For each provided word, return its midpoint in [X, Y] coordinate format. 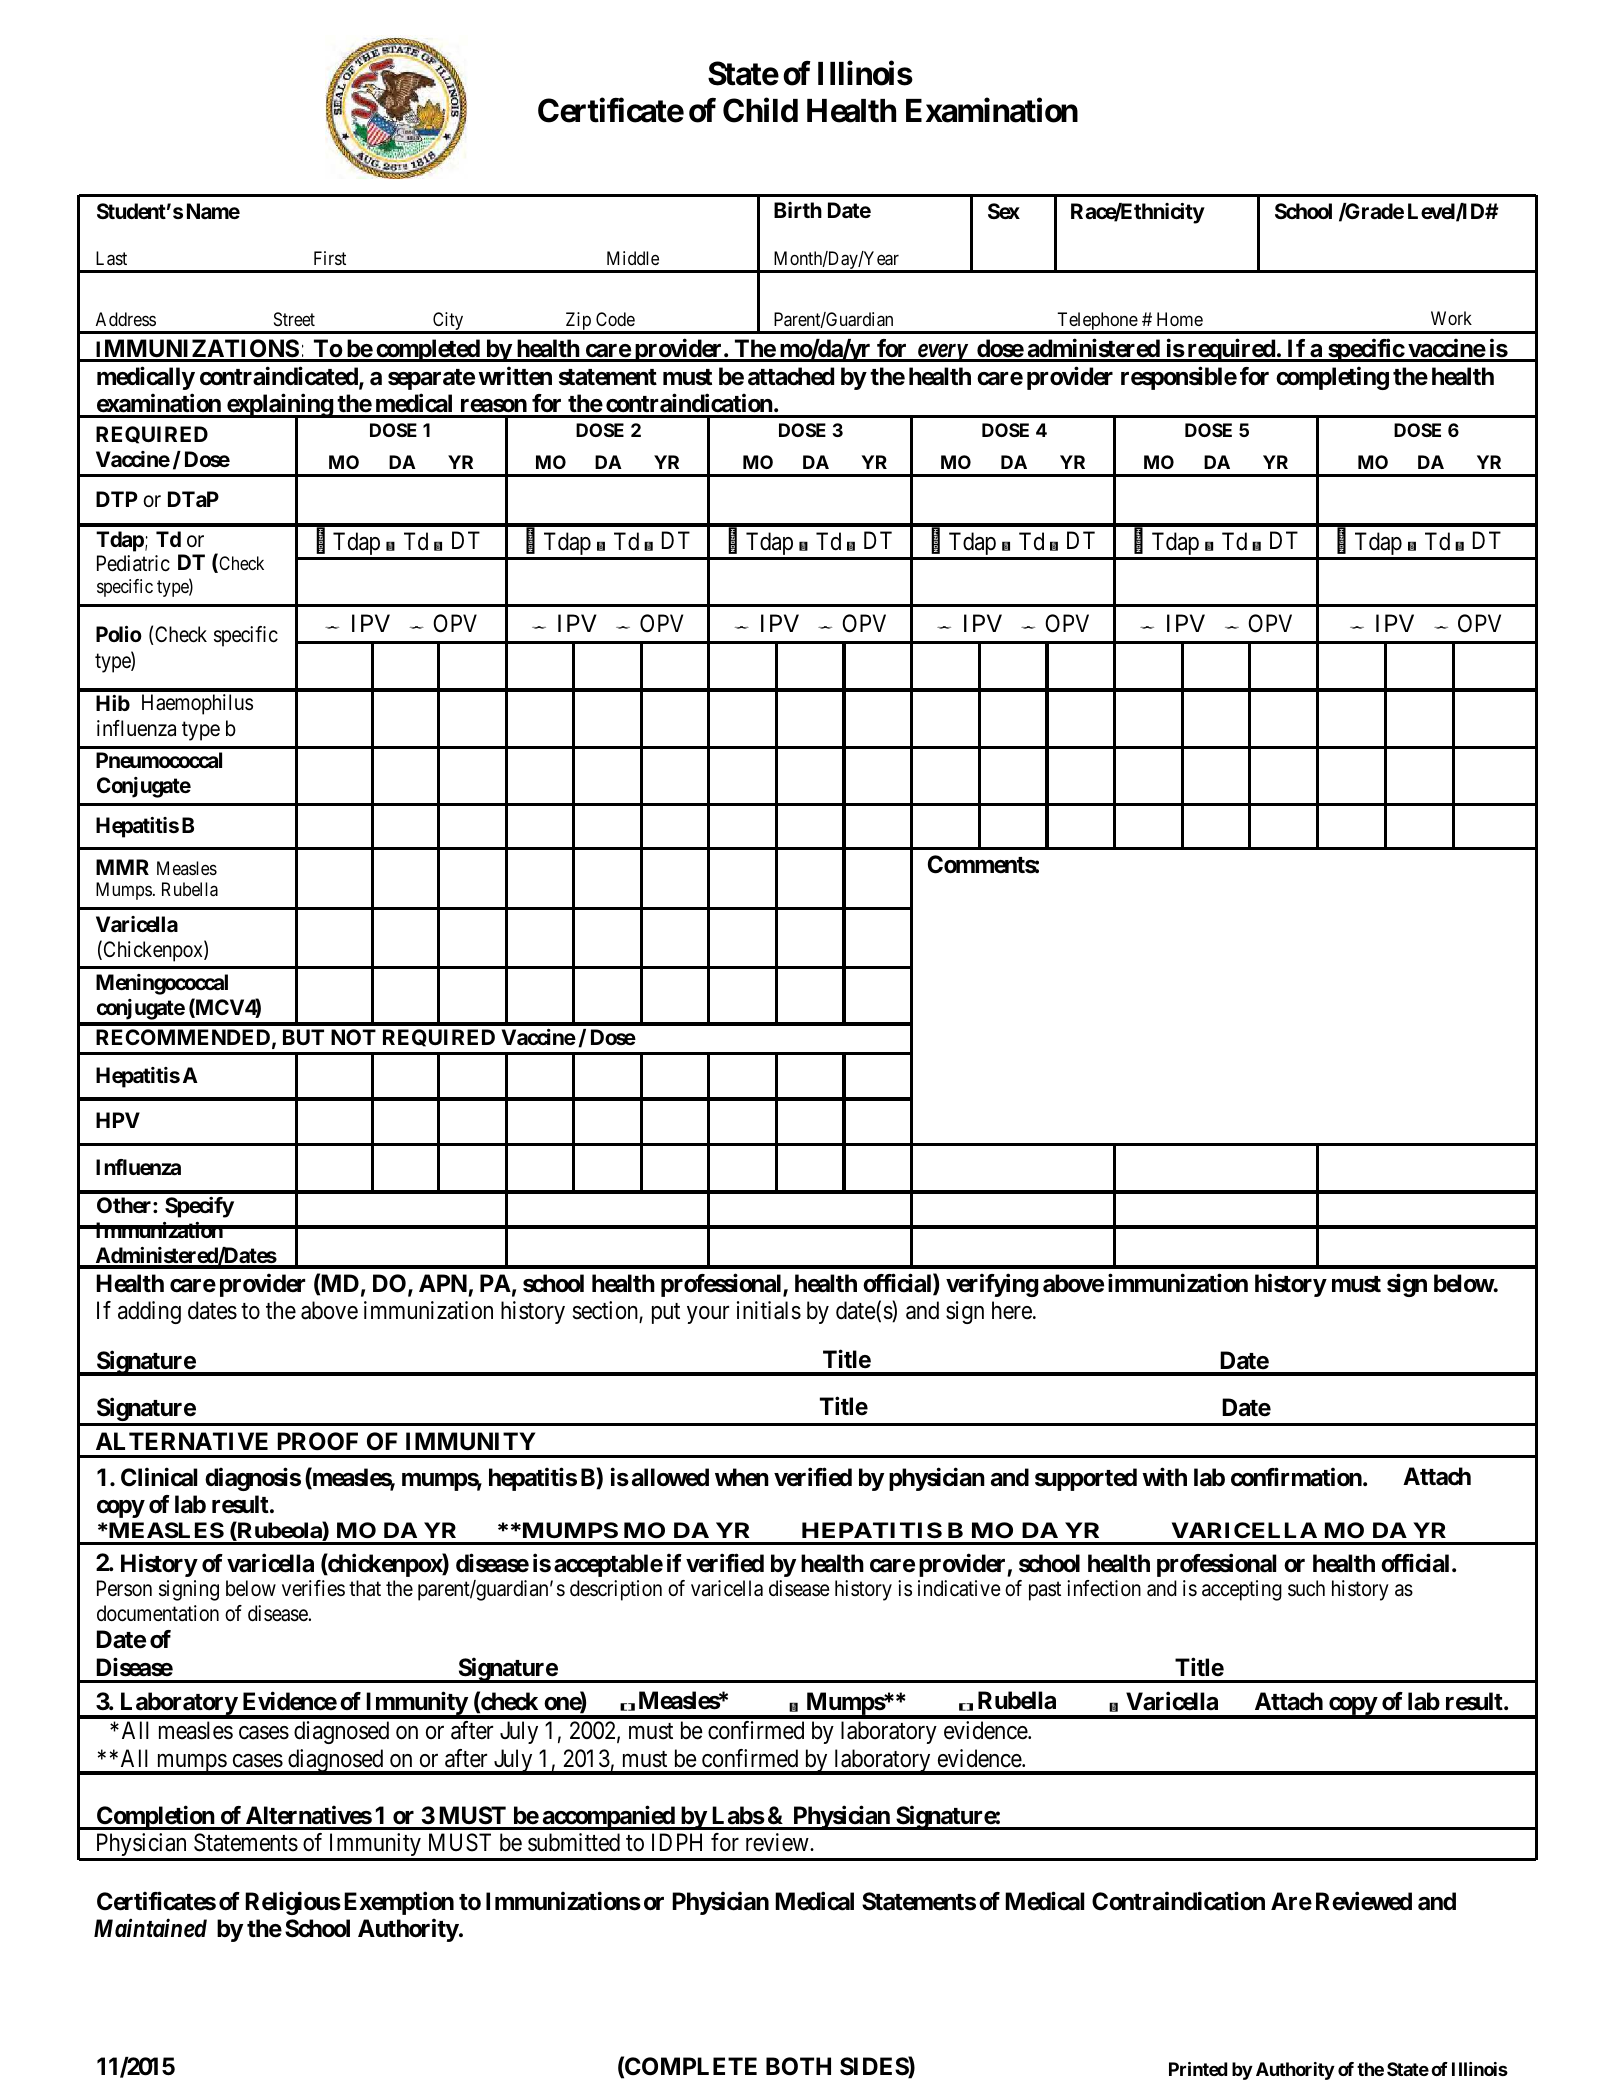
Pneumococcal [159, 760]
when [742, 1477]
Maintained [150, 1928]
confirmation [1296, 1477]
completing [1332, 378]
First [330, 258]
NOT [353, 1037]
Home [1180, 319]
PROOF [318, 1441]
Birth [798, 210]
